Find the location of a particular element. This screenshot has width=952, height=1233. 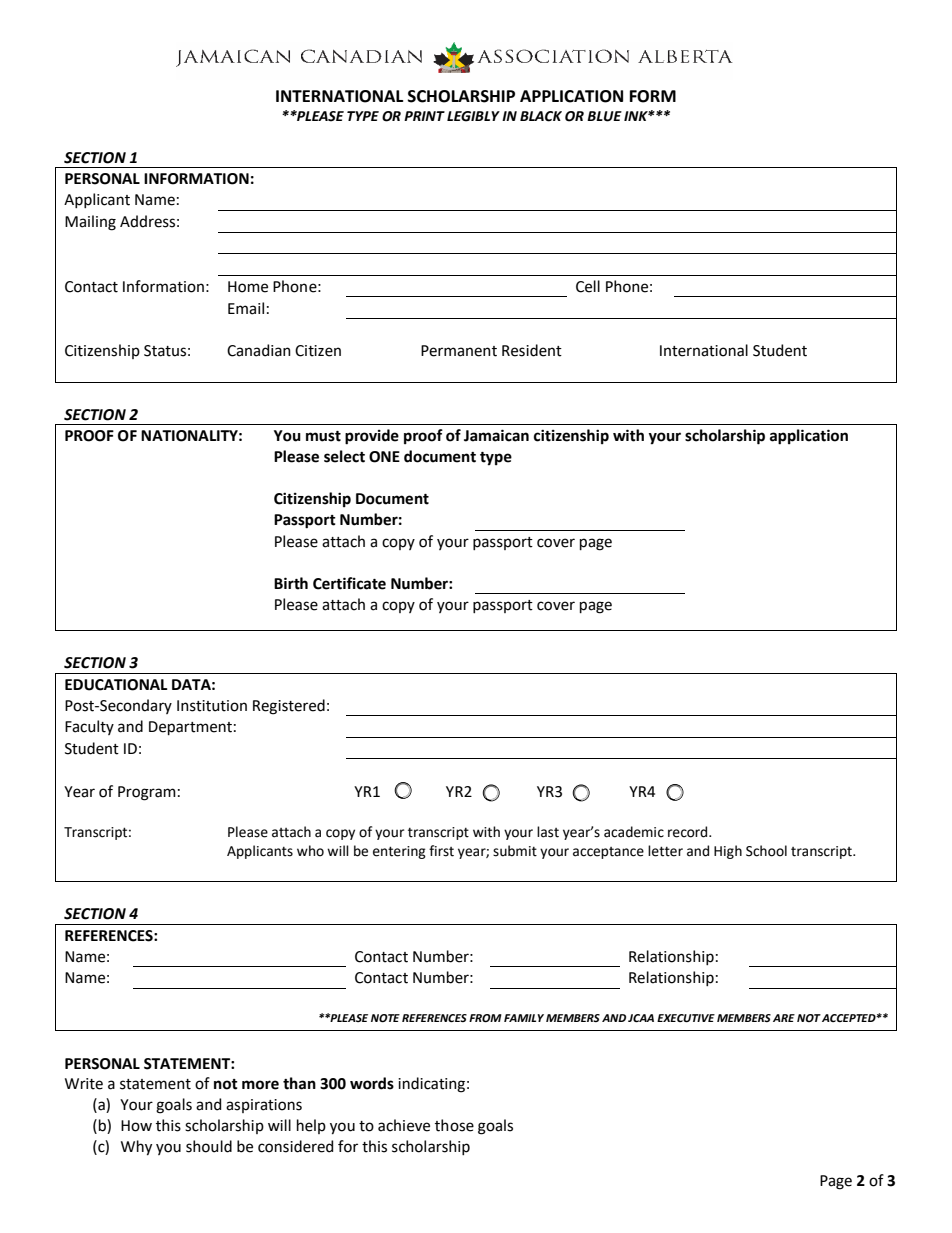

Program is located at coordinates (147, 793).
